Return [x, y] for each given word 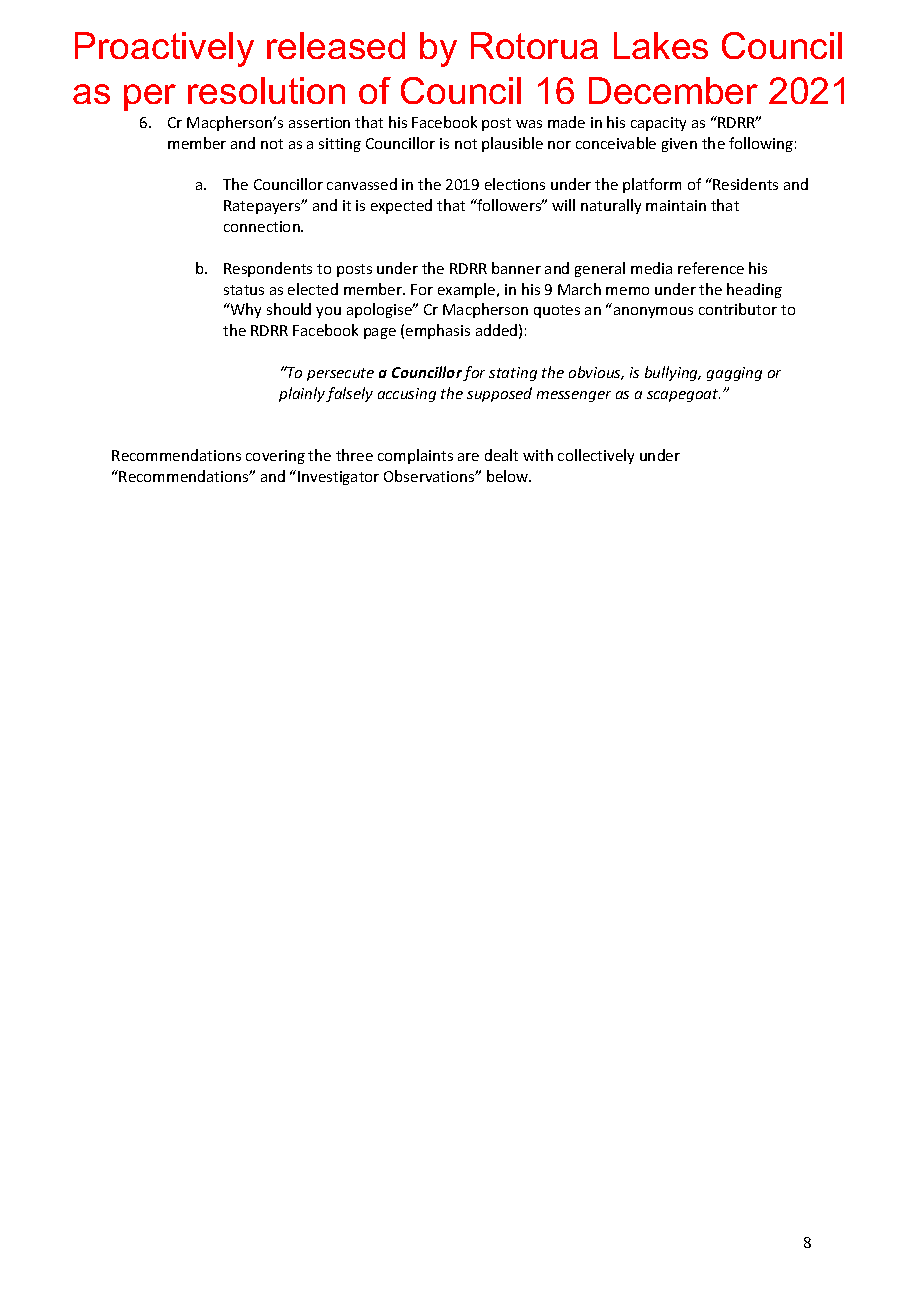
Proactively [164, 49]
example [468, 290]
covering [275, 457]
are [468, 457]
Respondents [268, 269]
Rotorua [534, 45]
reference [711, 268]
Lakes [661, 45]
